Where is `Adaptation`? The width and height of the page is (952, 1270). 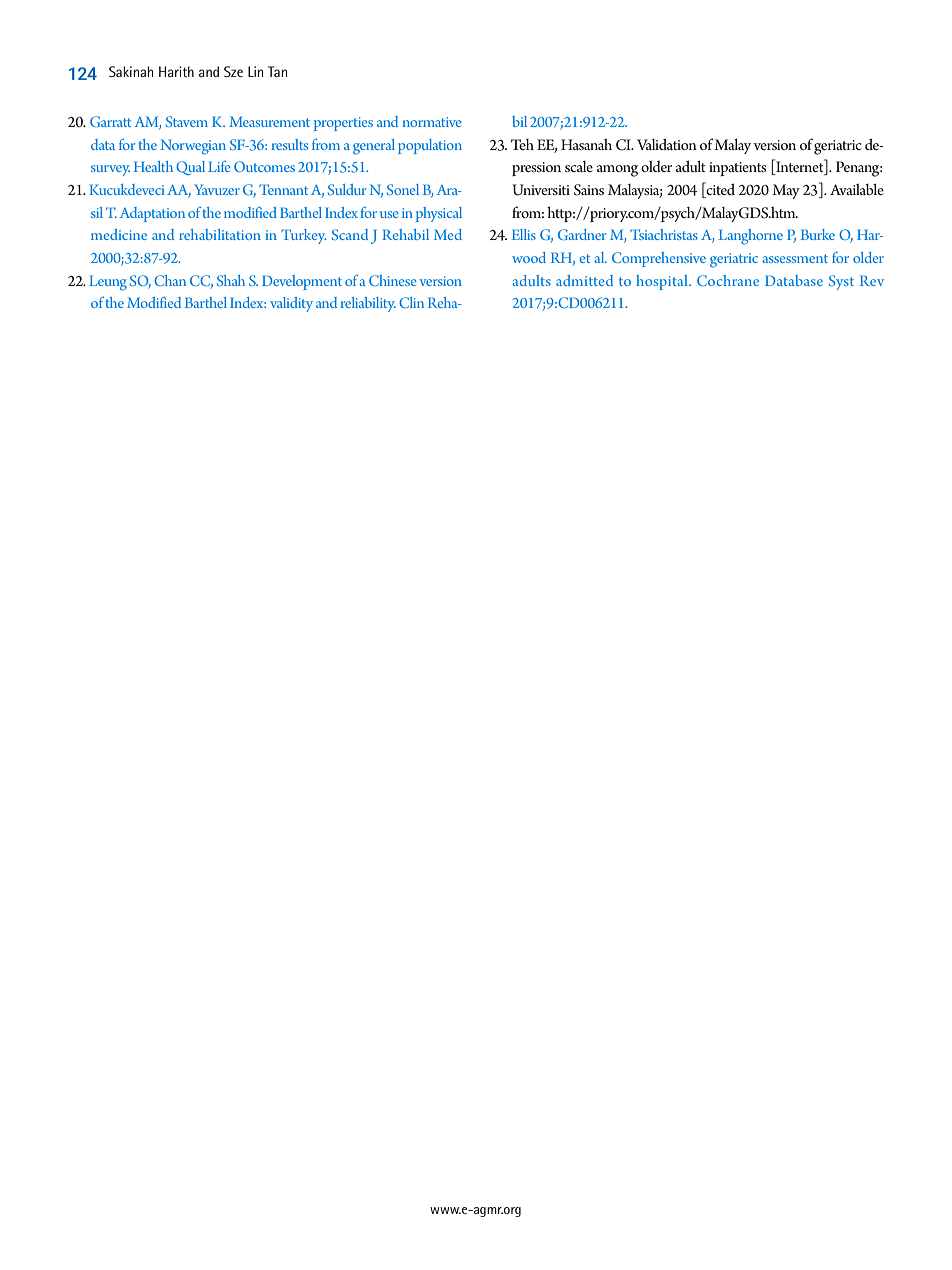
Adaptation is located at coordinates (152, 214).
